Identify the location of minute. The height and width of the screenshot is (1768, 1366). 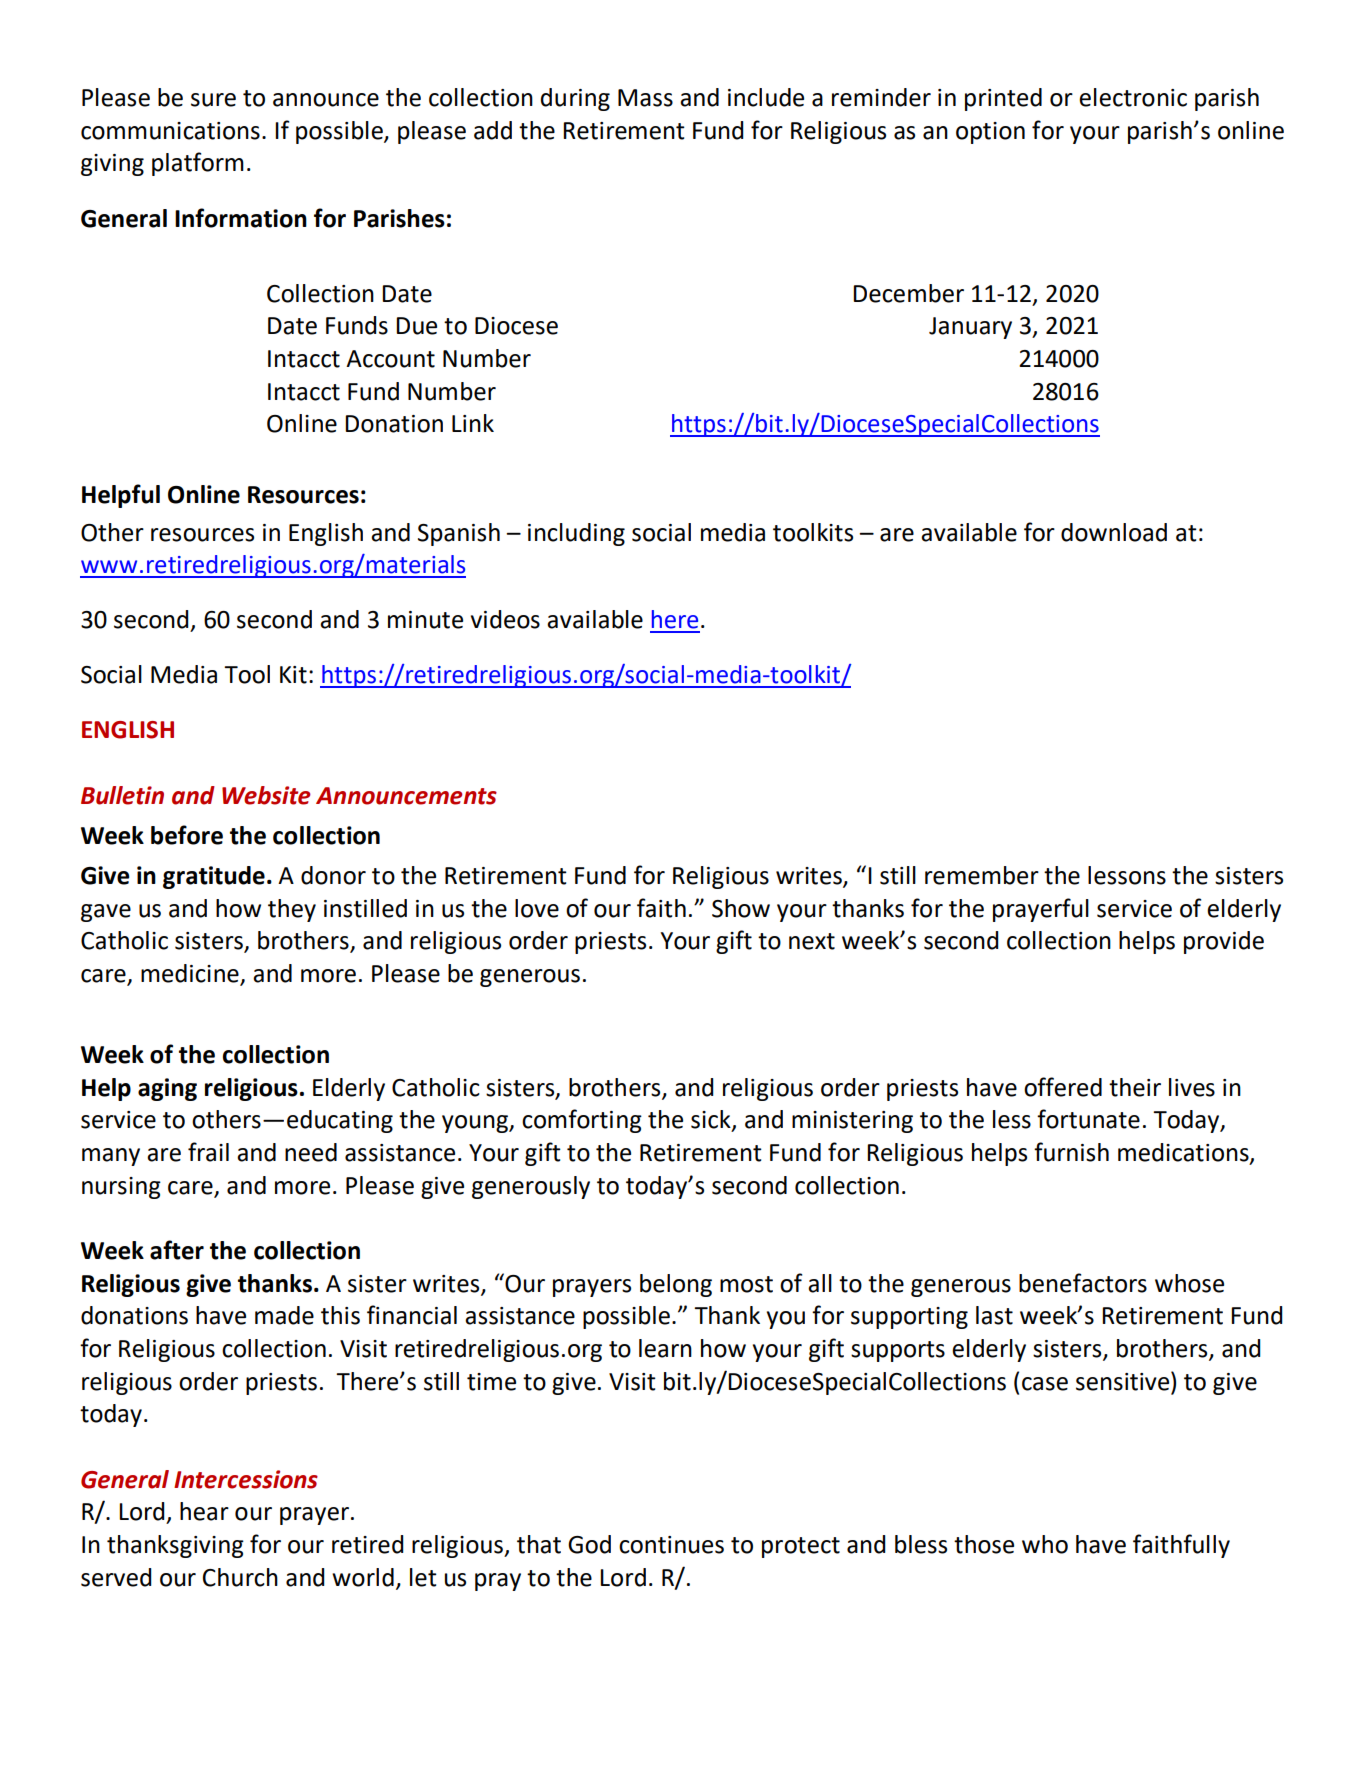
(425, 620).
